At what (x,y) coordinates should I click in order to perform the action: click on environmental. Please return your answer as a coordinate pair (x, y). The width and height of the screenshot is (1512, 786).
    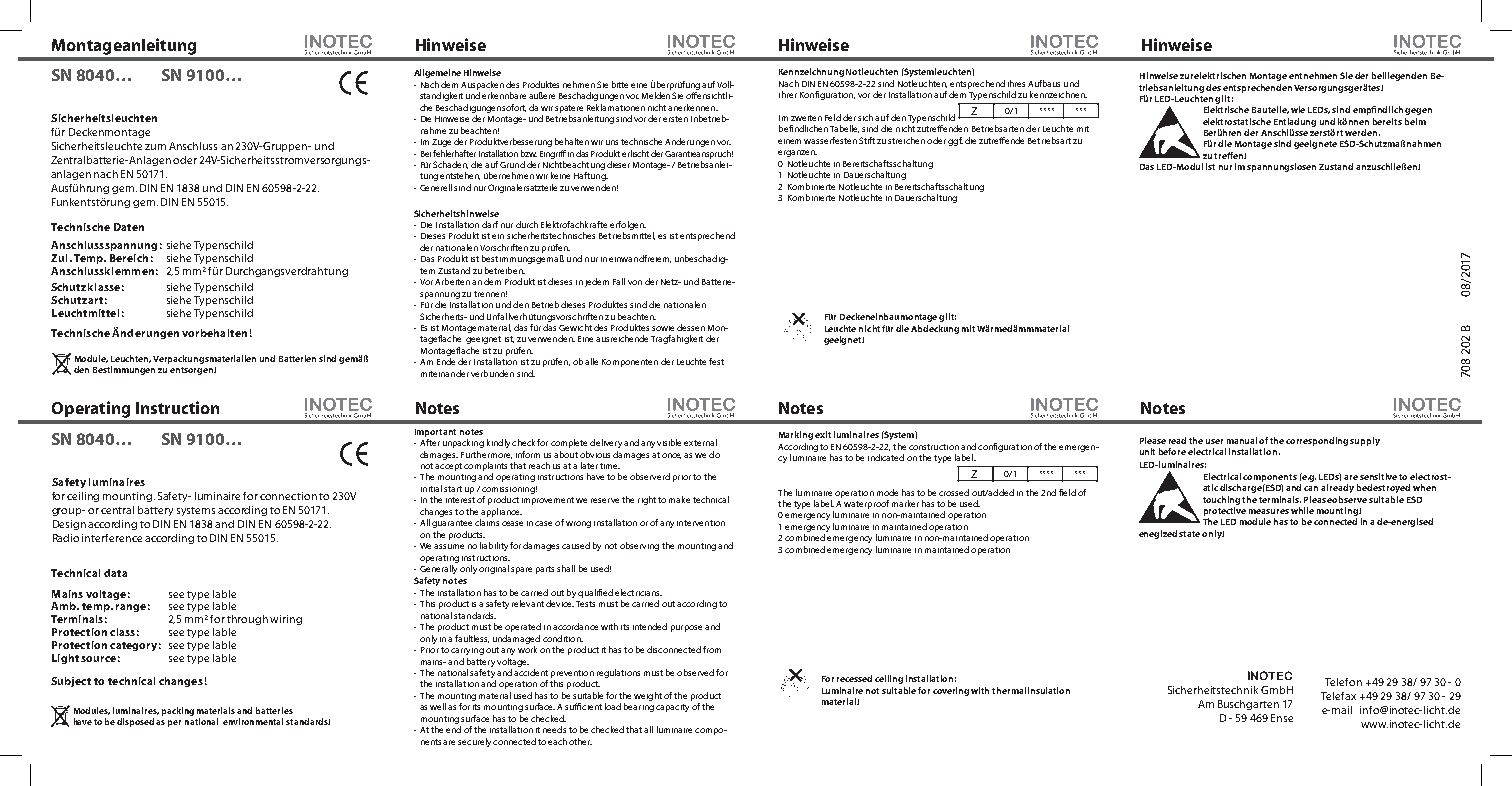
    Looking at the image, I should click on (253, 721).
